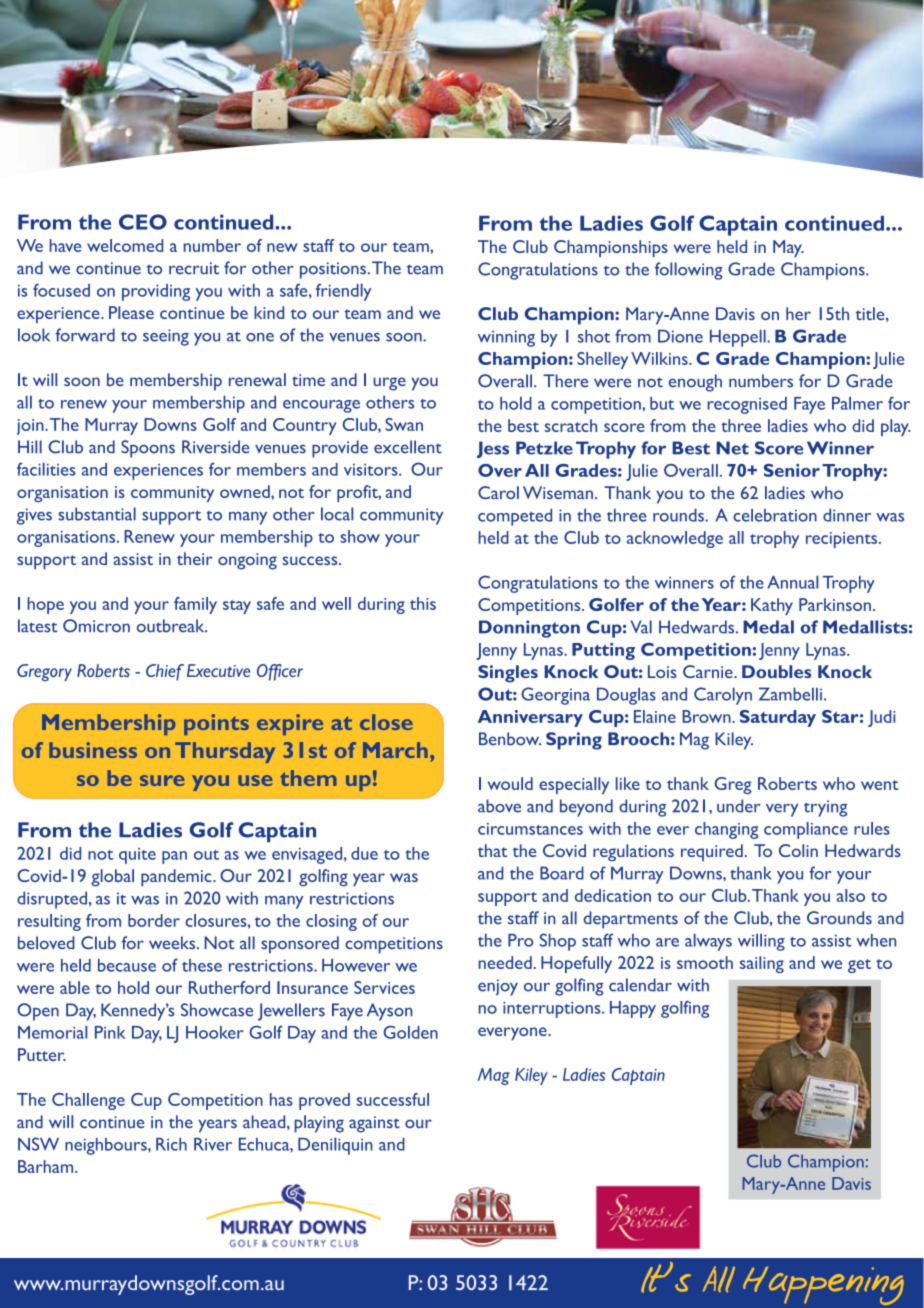 Image resolution: width=924 pixels, height=1308 pixels. I want to click on needed, so click(505, 962).
